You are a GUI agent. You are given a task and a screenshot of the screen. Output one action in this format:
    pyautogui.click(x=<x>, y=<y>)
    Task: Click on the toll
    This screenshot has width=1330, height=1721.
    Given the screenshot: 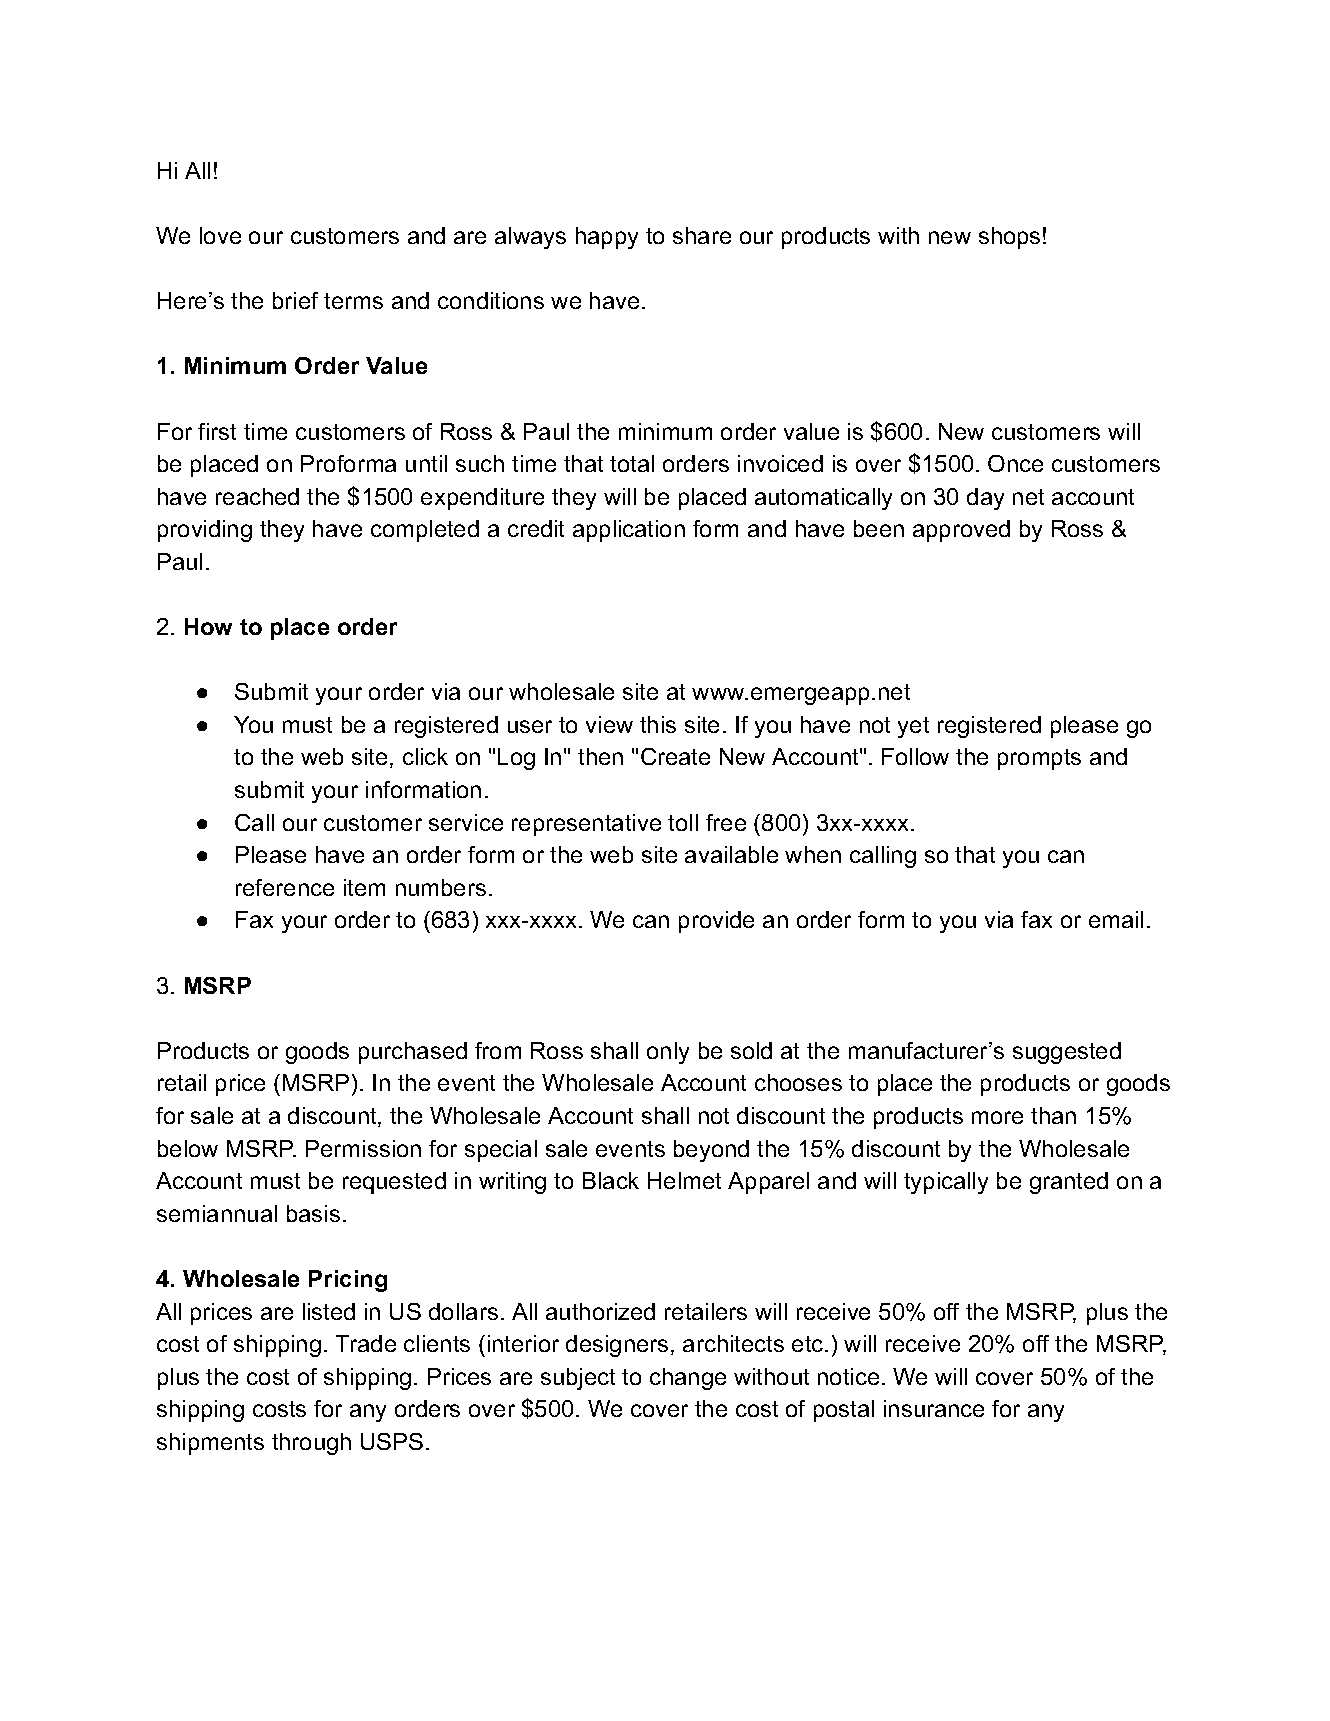 What is the action you would take?
    pyautogui.click(x=683, y=822)
